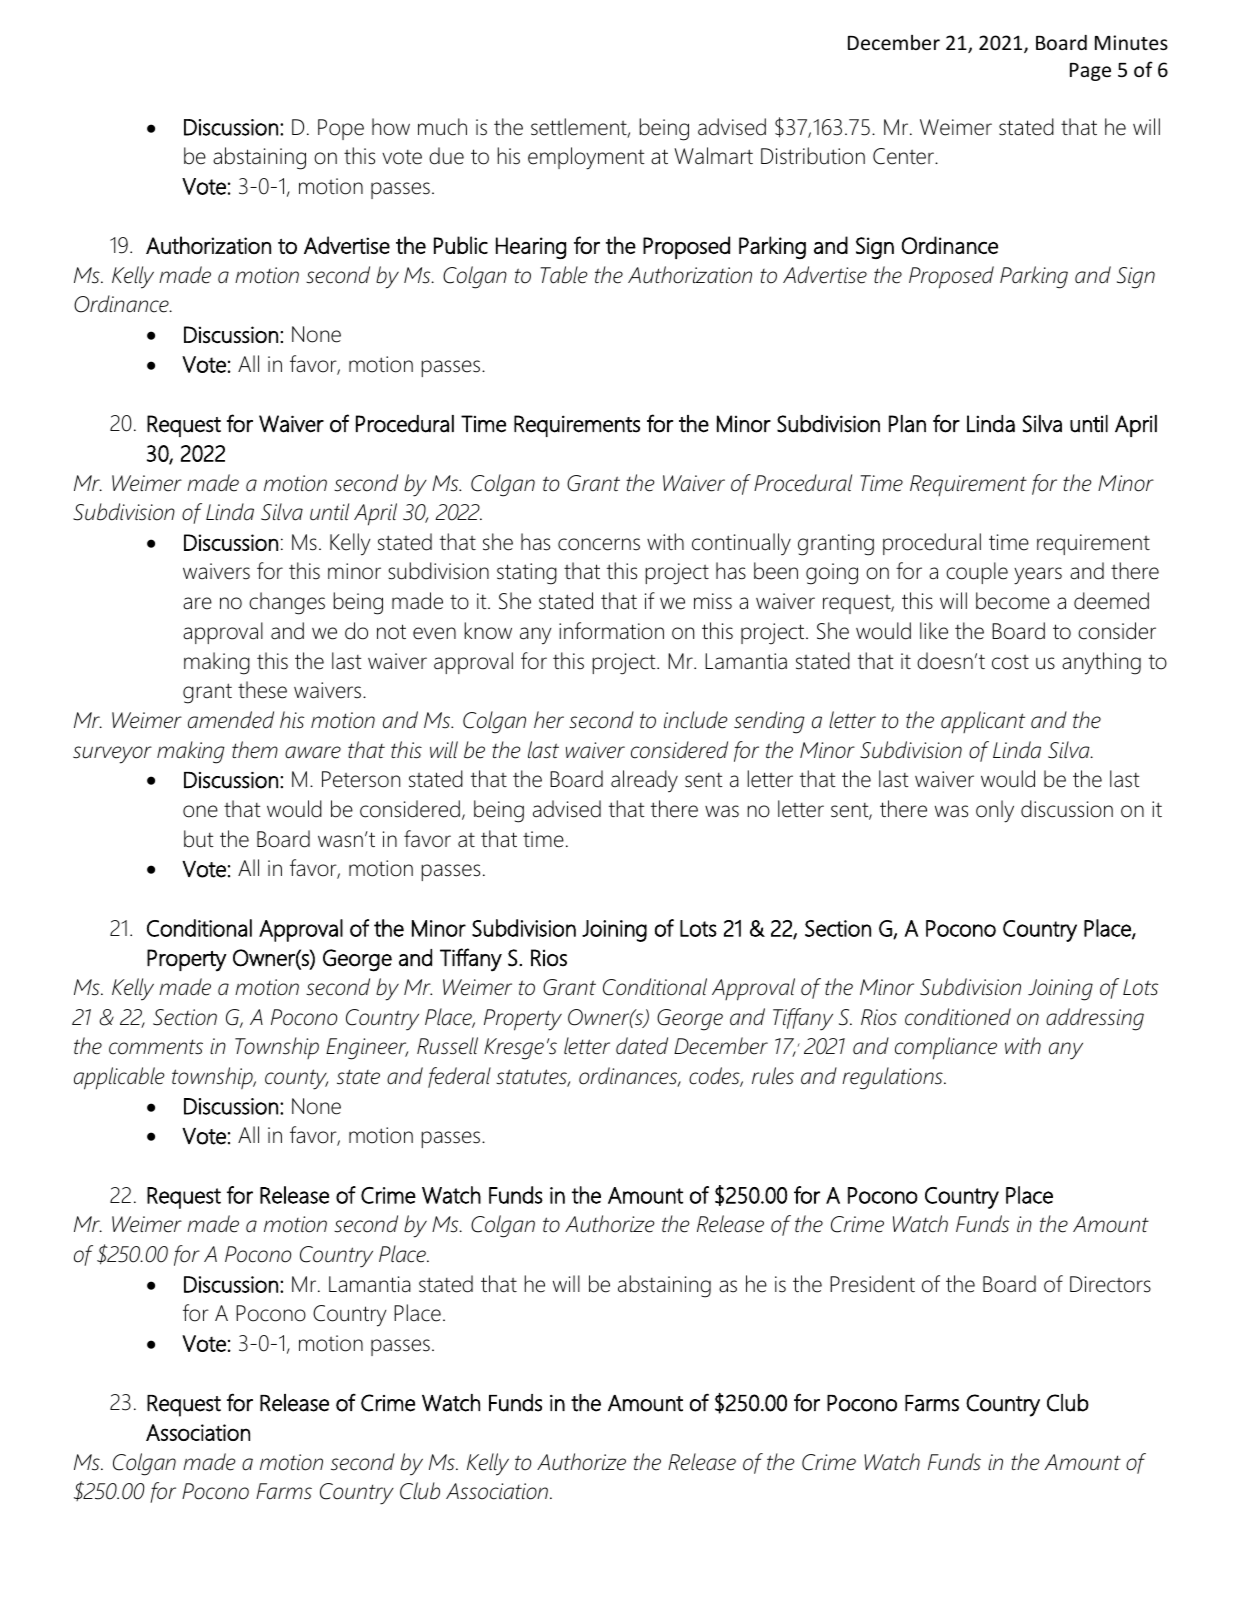  What do you see at coordinates (341, 129) in the image?
I see `Pope` at bounding box center [341, 129].
